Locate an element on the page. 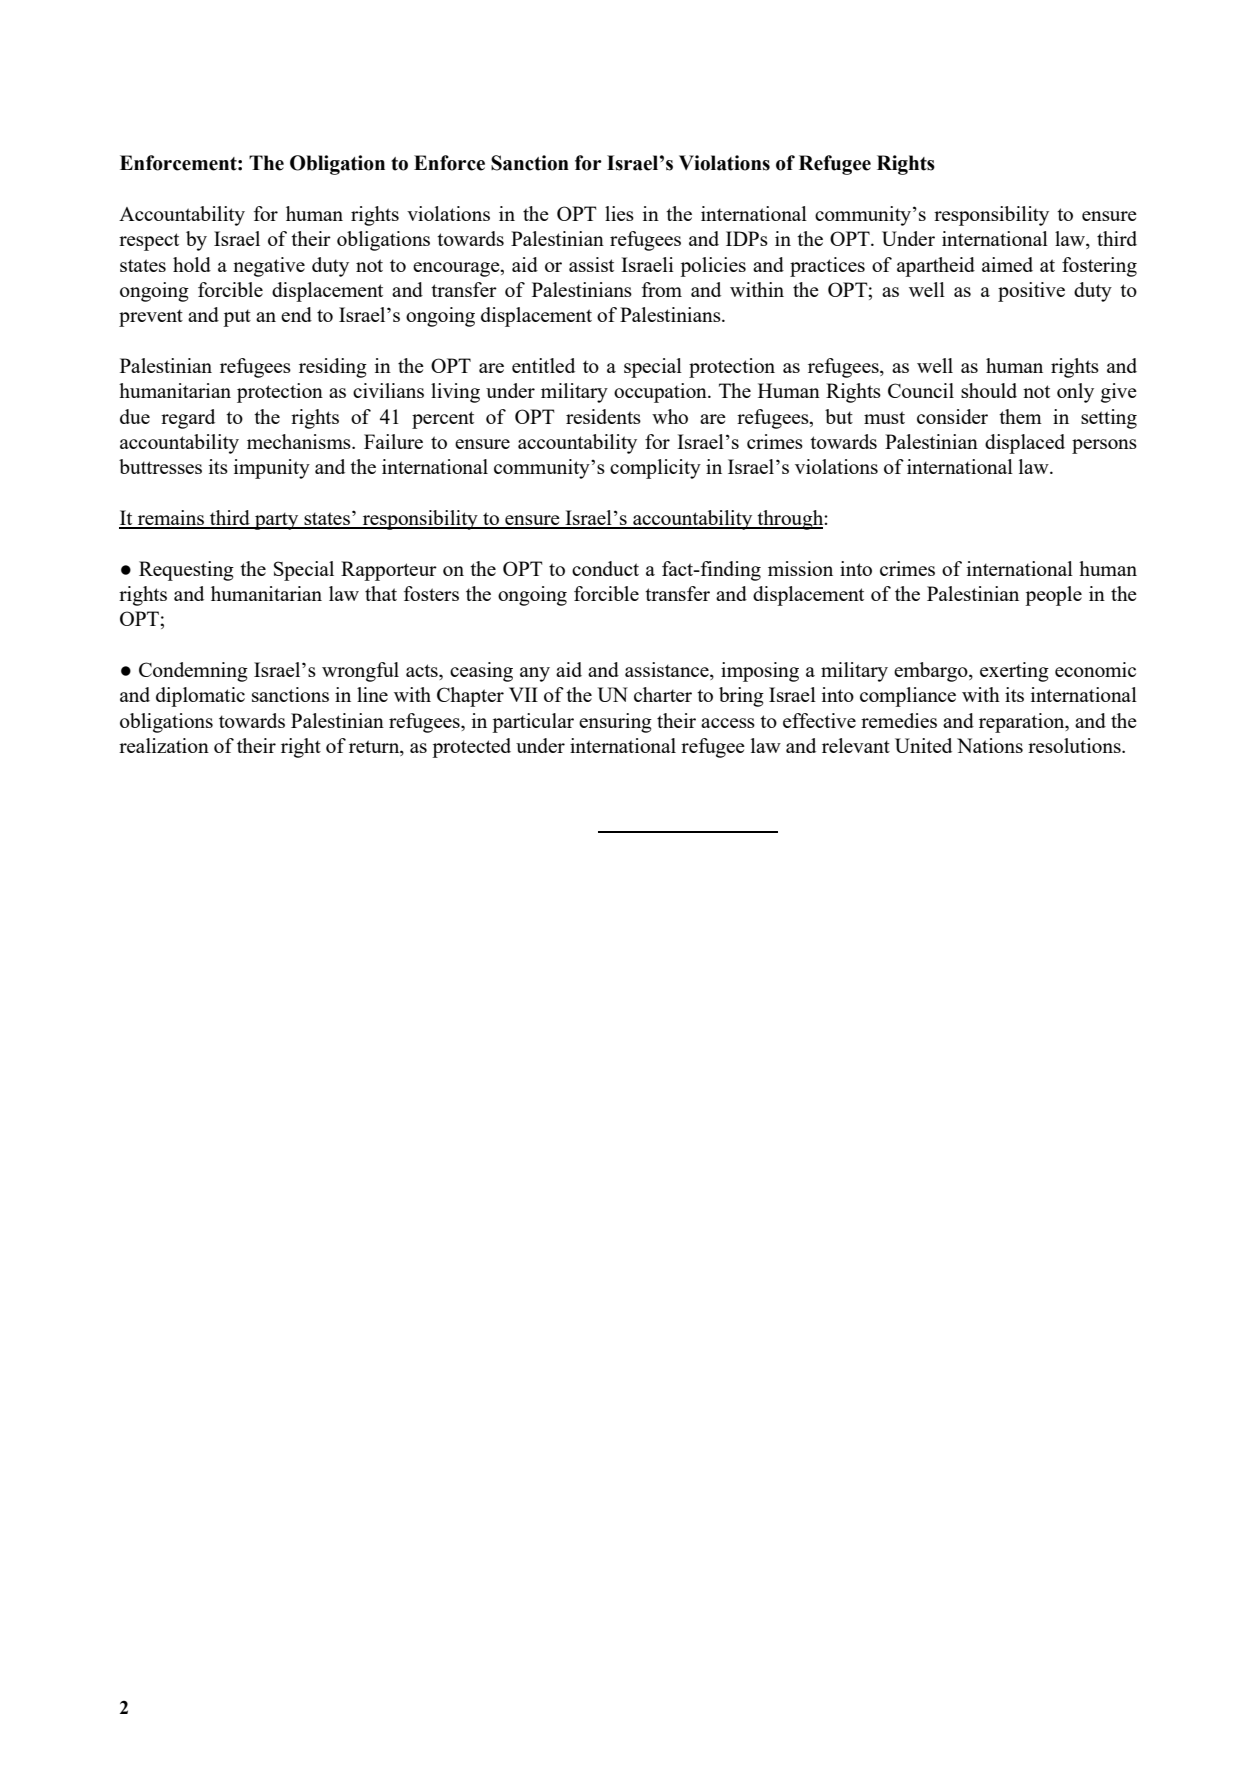 The image size is (1256, 1778). displaced is located at coordinates (1025, 444).
